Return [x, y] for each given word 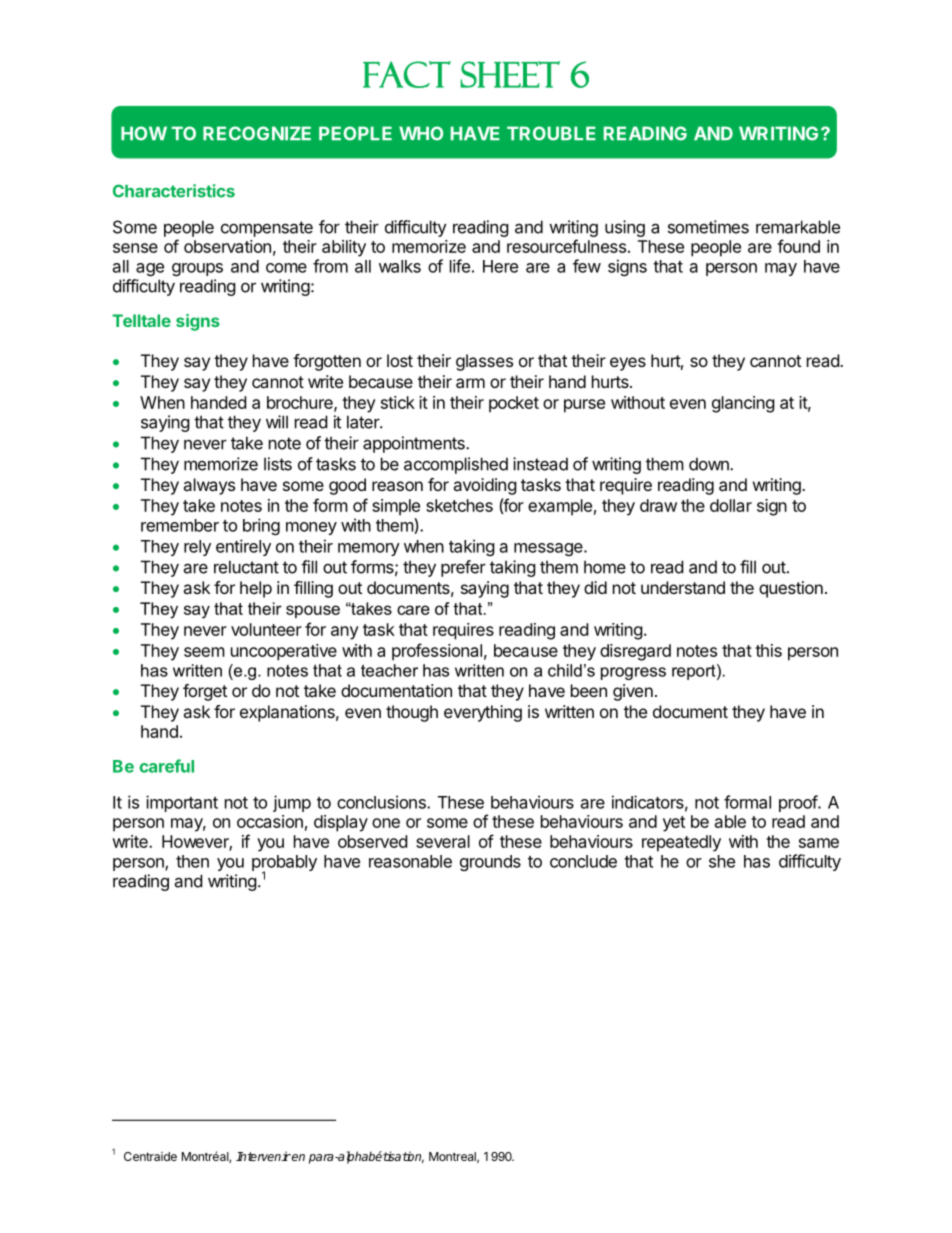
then [192, 861]
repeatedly [681, 843]
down [710, 464]
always [209, 486]
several [443, 841]
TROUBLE [551, 133]
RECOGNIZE [257, 133]
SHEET [510, 74]
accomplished [456, 465]
